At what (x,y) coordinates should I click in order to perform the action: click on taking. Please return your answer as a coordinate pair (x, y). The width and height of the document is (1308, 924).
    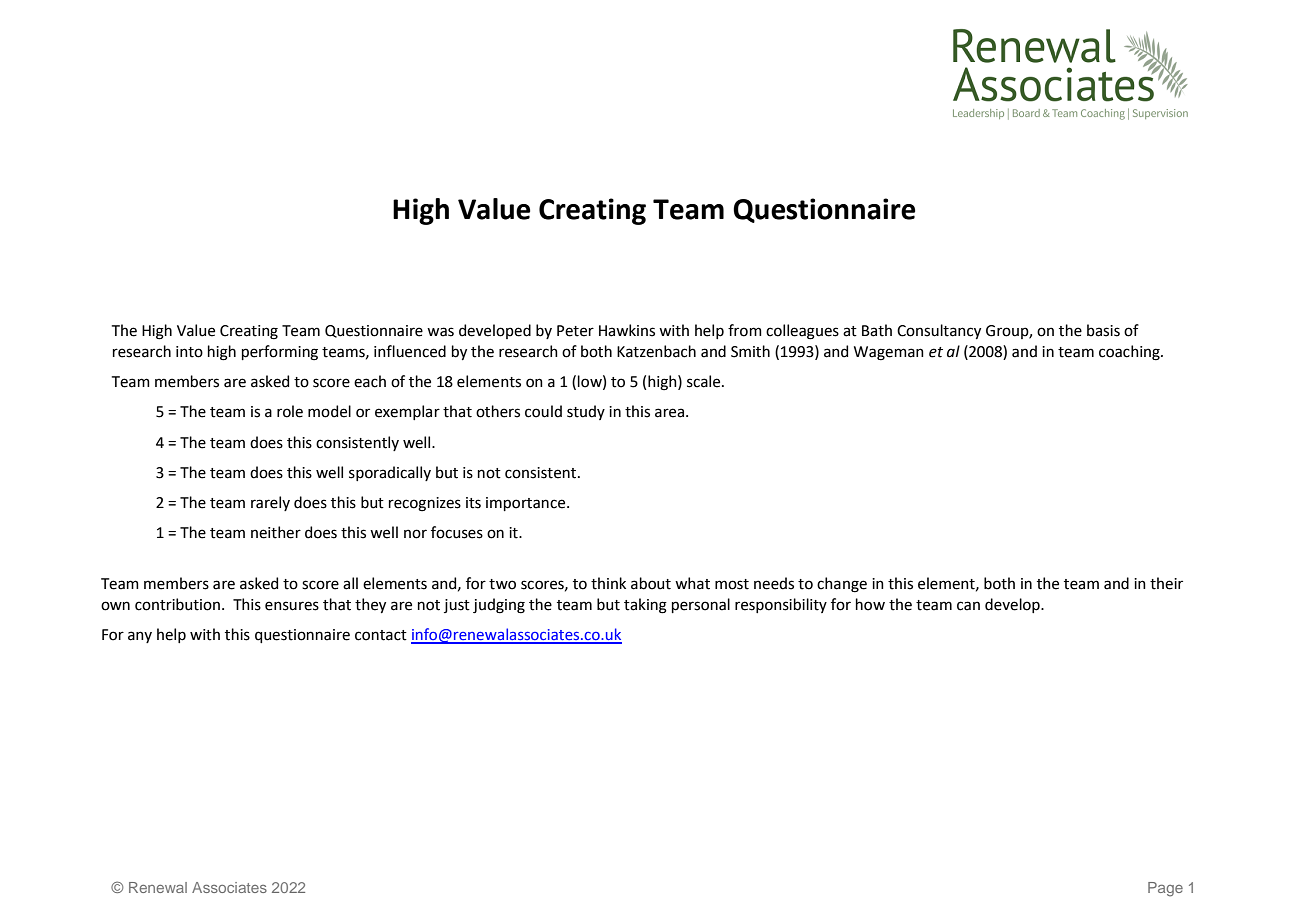
    Looking at the image, I should click on (645, 606).
